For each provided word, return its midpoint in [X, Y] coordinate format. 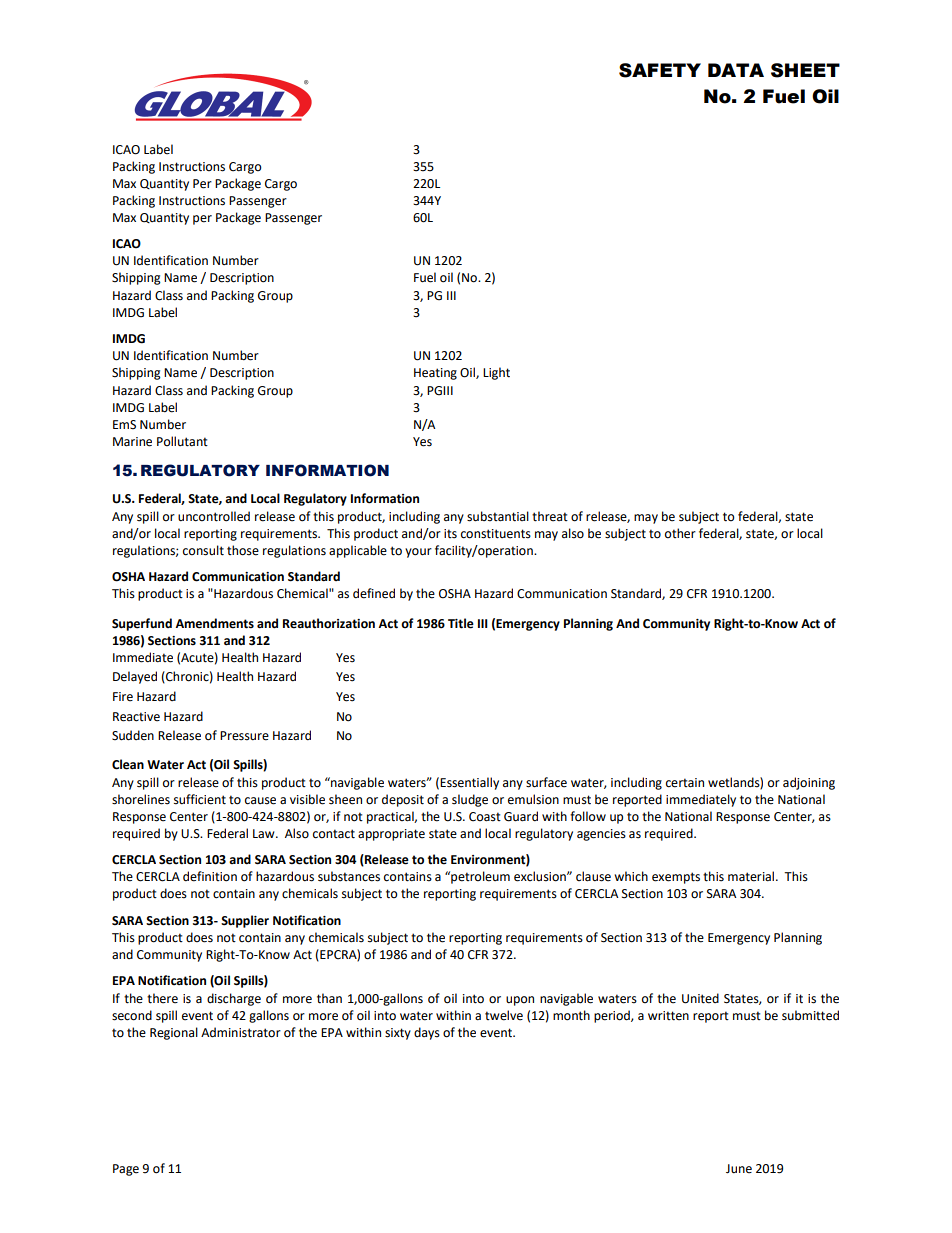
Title [461, 623]
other [680, 533]
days [427, 1033]
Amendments [214, 623]
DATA [736, 70]
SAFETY [660, 70]
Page [126, 1170]
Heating [435, 374]
